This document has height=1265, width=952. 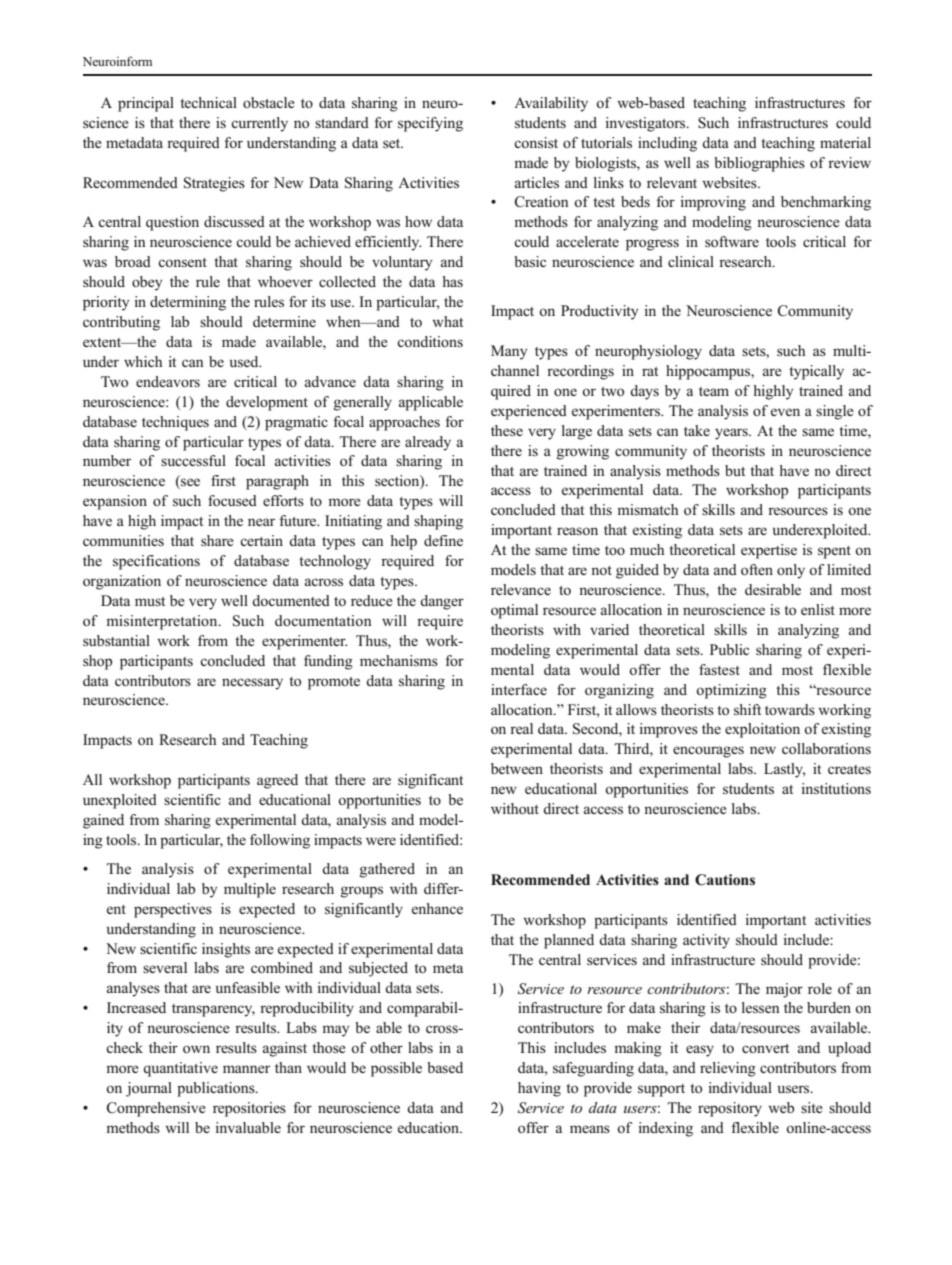 I want to click on bibliographies, so click(x=759, y=164).
